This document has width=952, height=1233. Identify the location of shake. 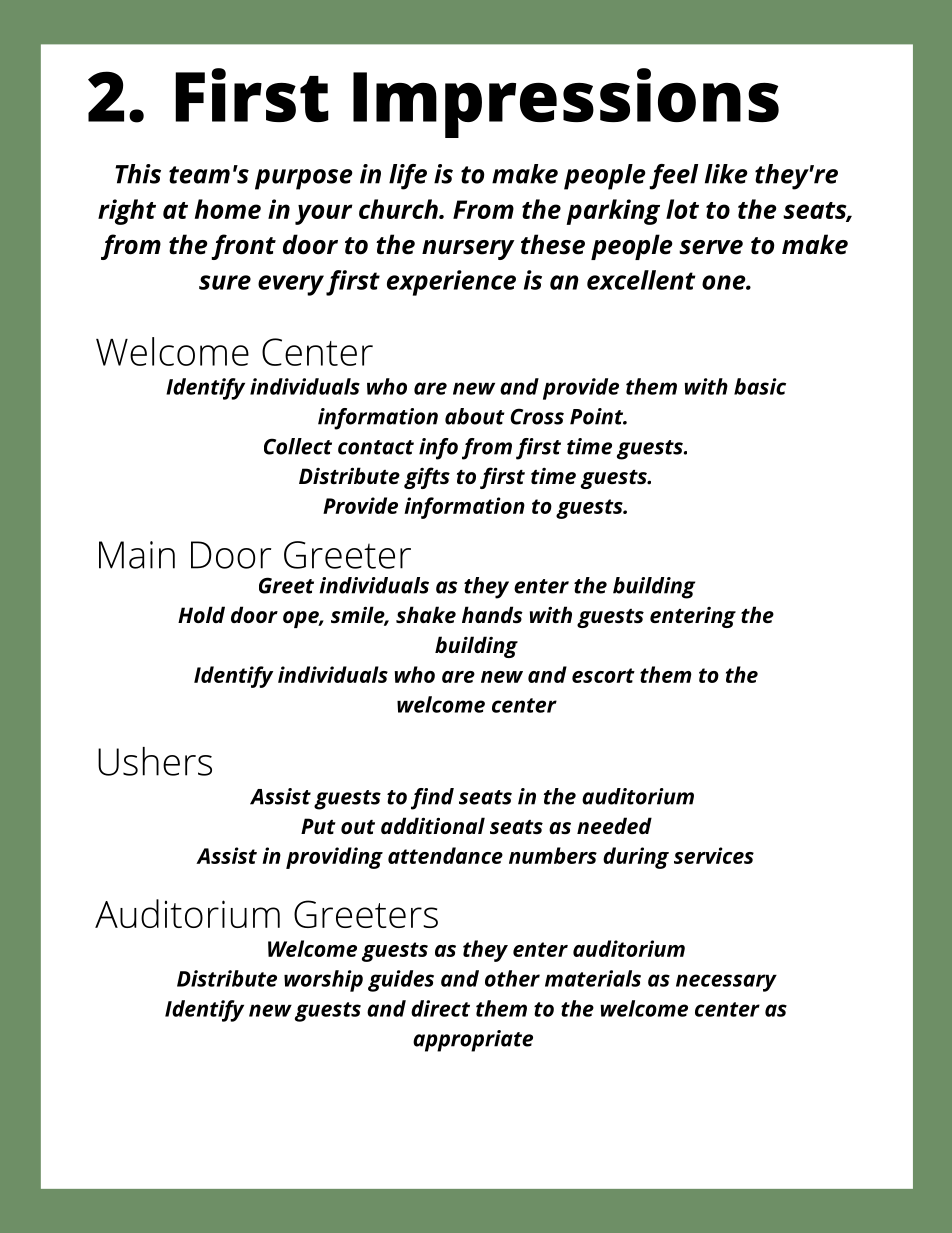
(426, 614).
